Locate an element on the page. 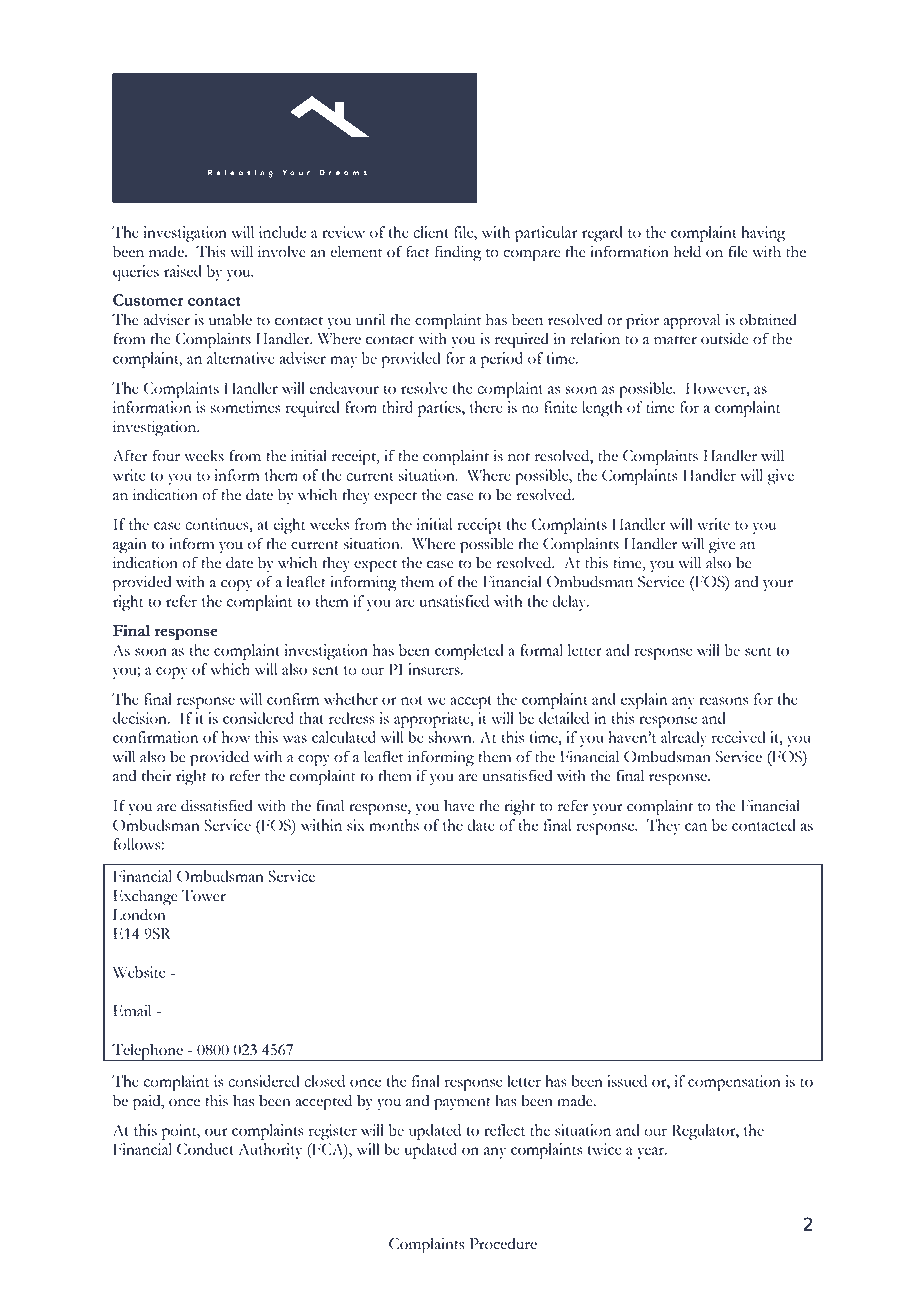 This image has width=924, height=1308. Telephone is located at coordinates (147, 1052).
